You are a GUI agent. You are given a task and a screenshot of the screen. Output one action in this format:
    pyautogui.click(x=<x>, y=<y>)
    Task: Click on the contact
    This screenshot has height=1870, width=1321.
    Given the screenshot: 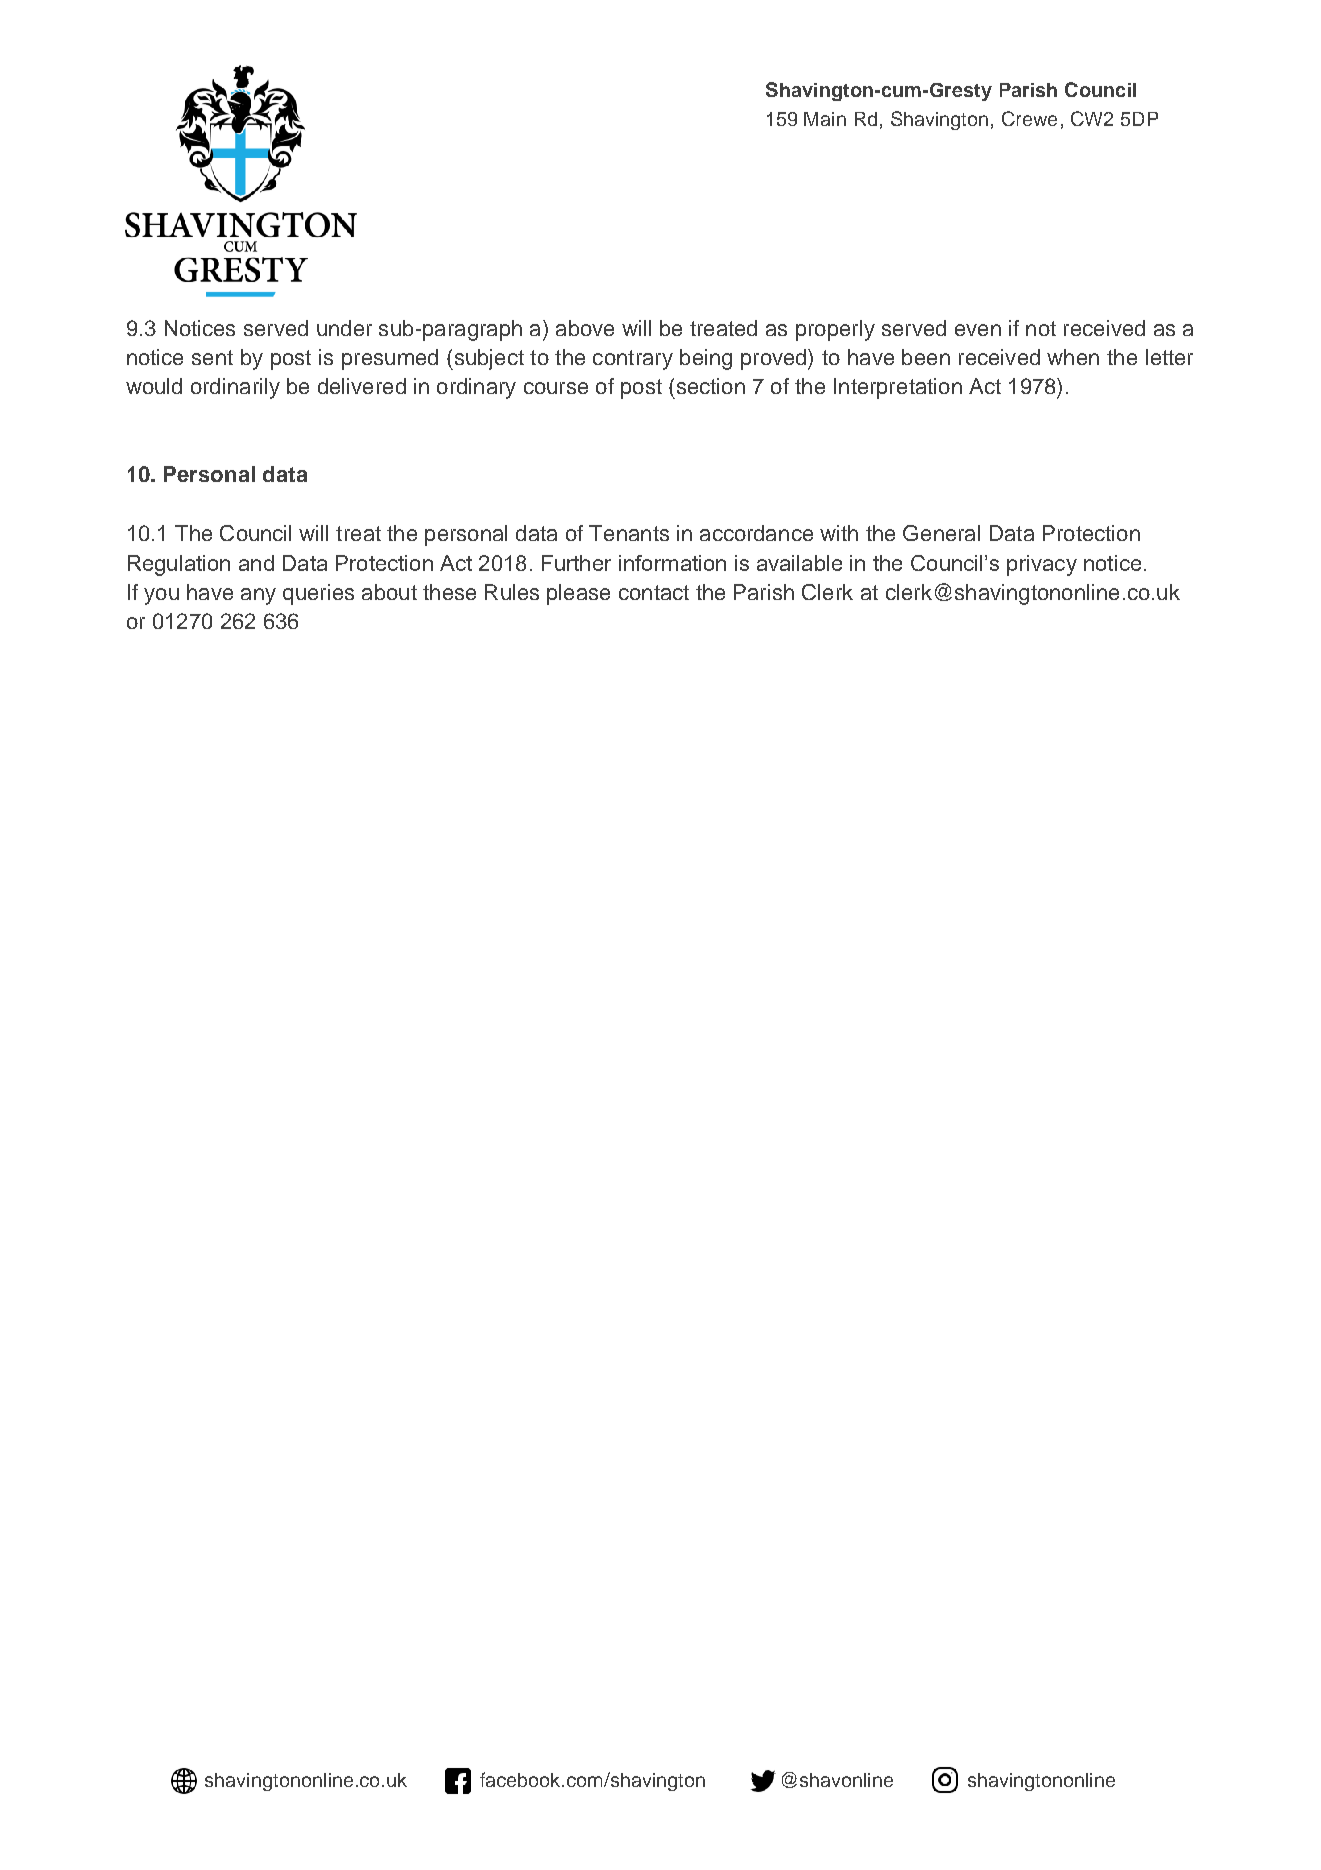 What is the action you would take?
    pyautogui.click(x=654, y=592)
